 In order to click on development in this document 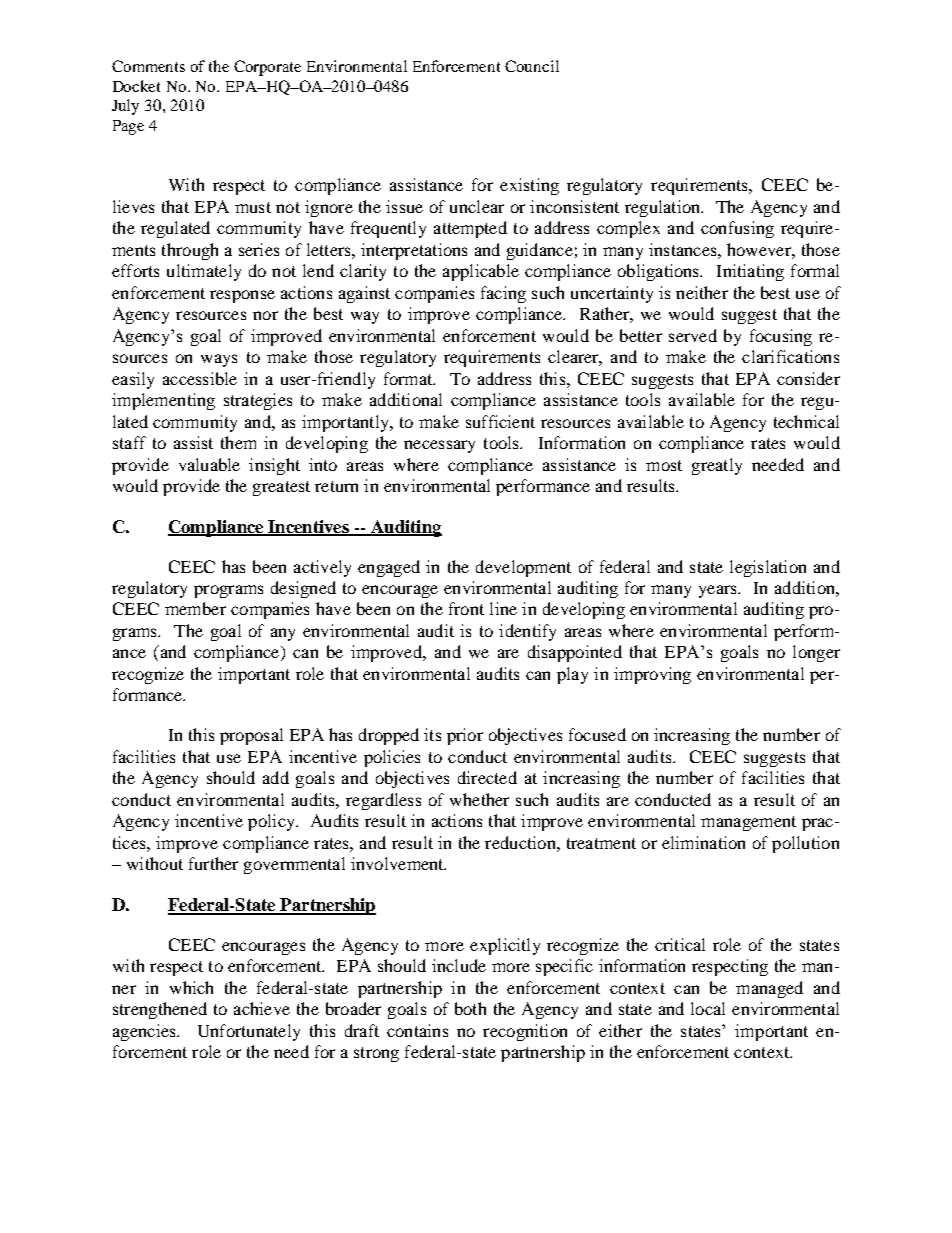, I will do `click(523, 568)`.
